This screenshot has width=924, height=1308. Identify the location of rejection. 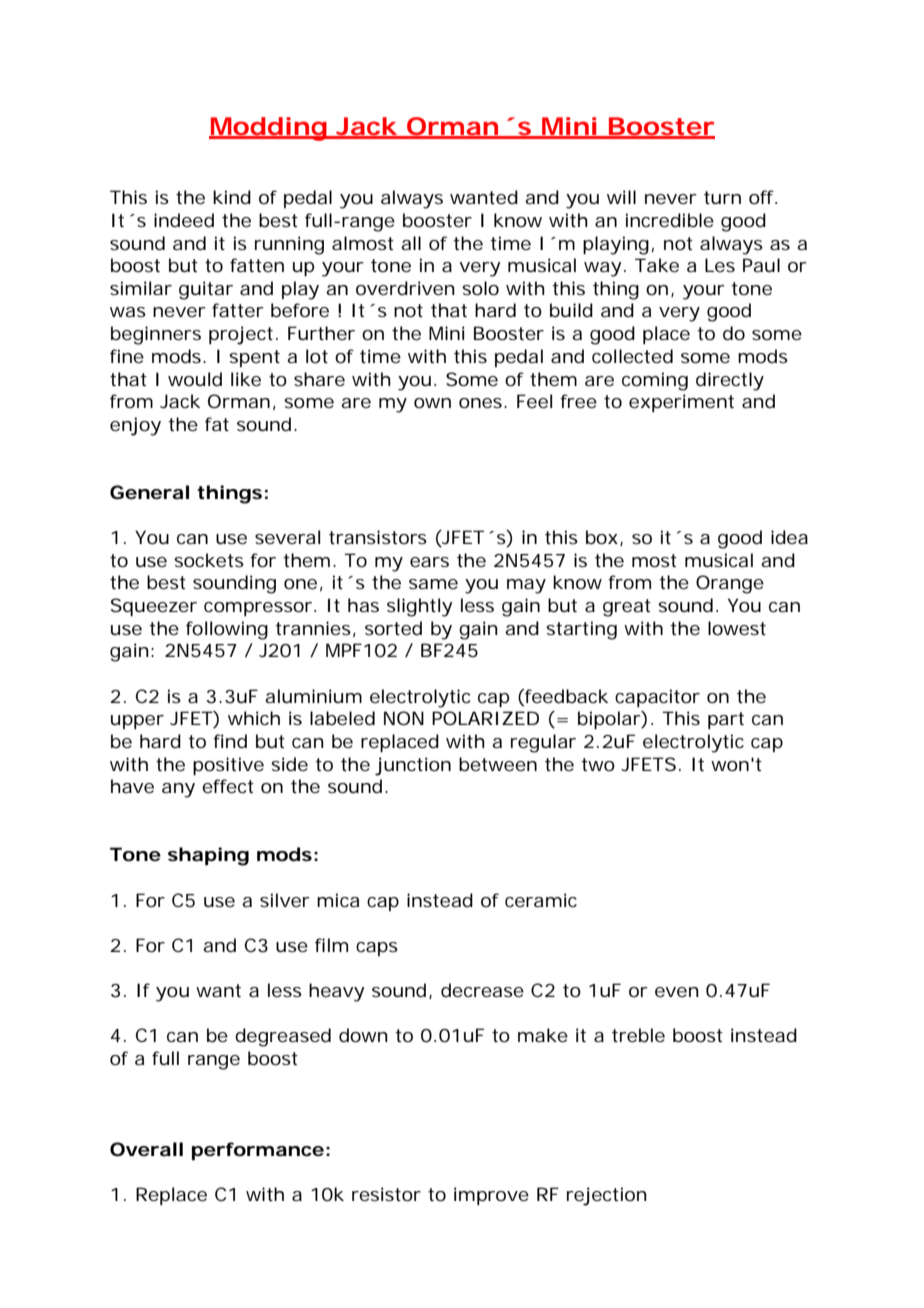
(607, 1196).
